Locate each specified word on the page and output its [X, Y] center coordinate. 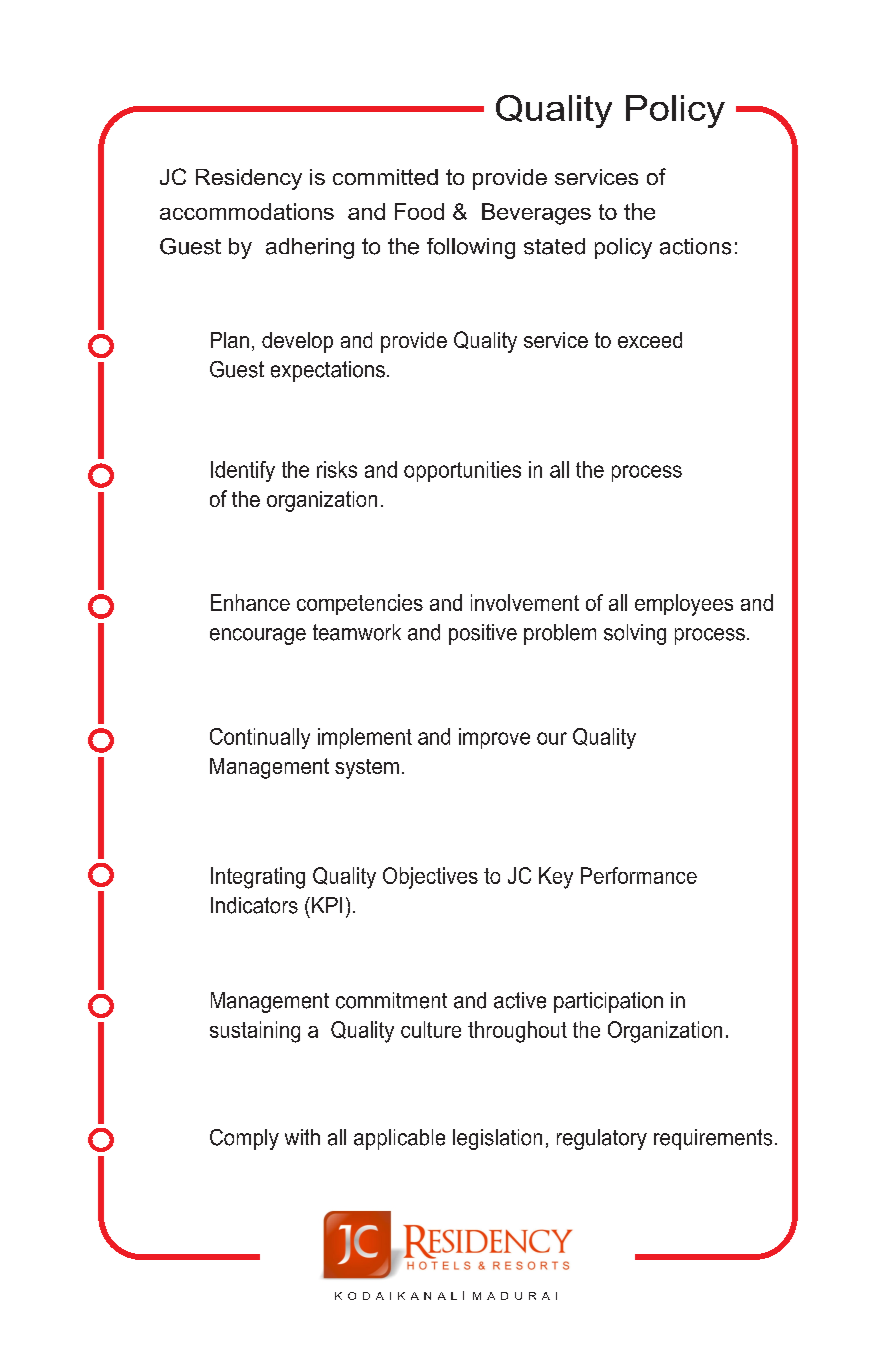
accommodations [247, 211]
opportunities [462, 471]
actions [695, 246]
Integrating [258, 878]
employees [684, 605]
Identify [243, 471]
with [302, 1137]
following [471, 248]
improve [494, 738]
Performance [639, 875]
